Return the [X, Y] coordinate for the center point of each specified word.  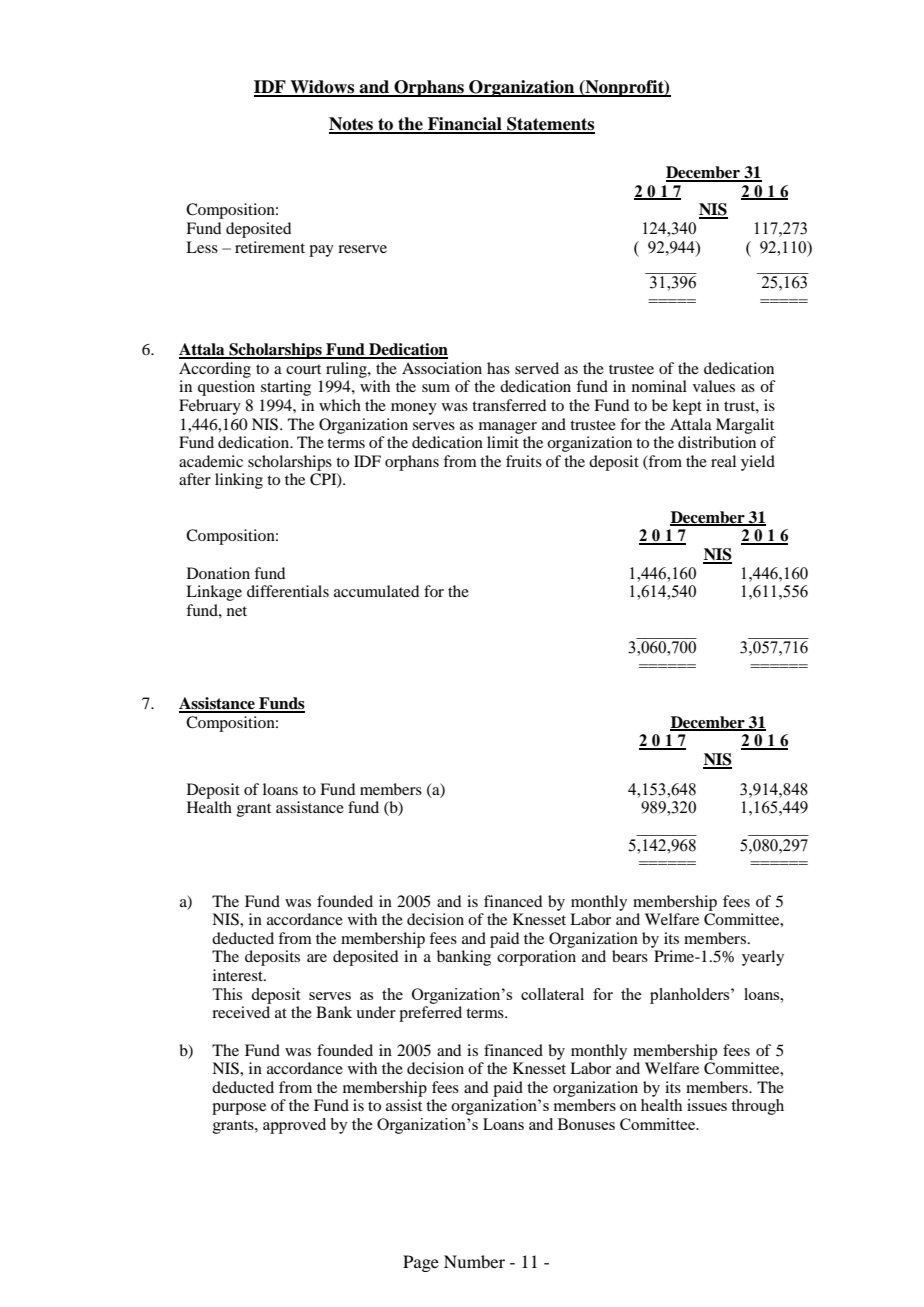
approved [294, 1126]
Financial [465, 125]
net [237, 611]
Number [474, 1261]
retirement [270, 247]
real [723, 461]
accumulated [376, 591]
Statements [550, 125]
